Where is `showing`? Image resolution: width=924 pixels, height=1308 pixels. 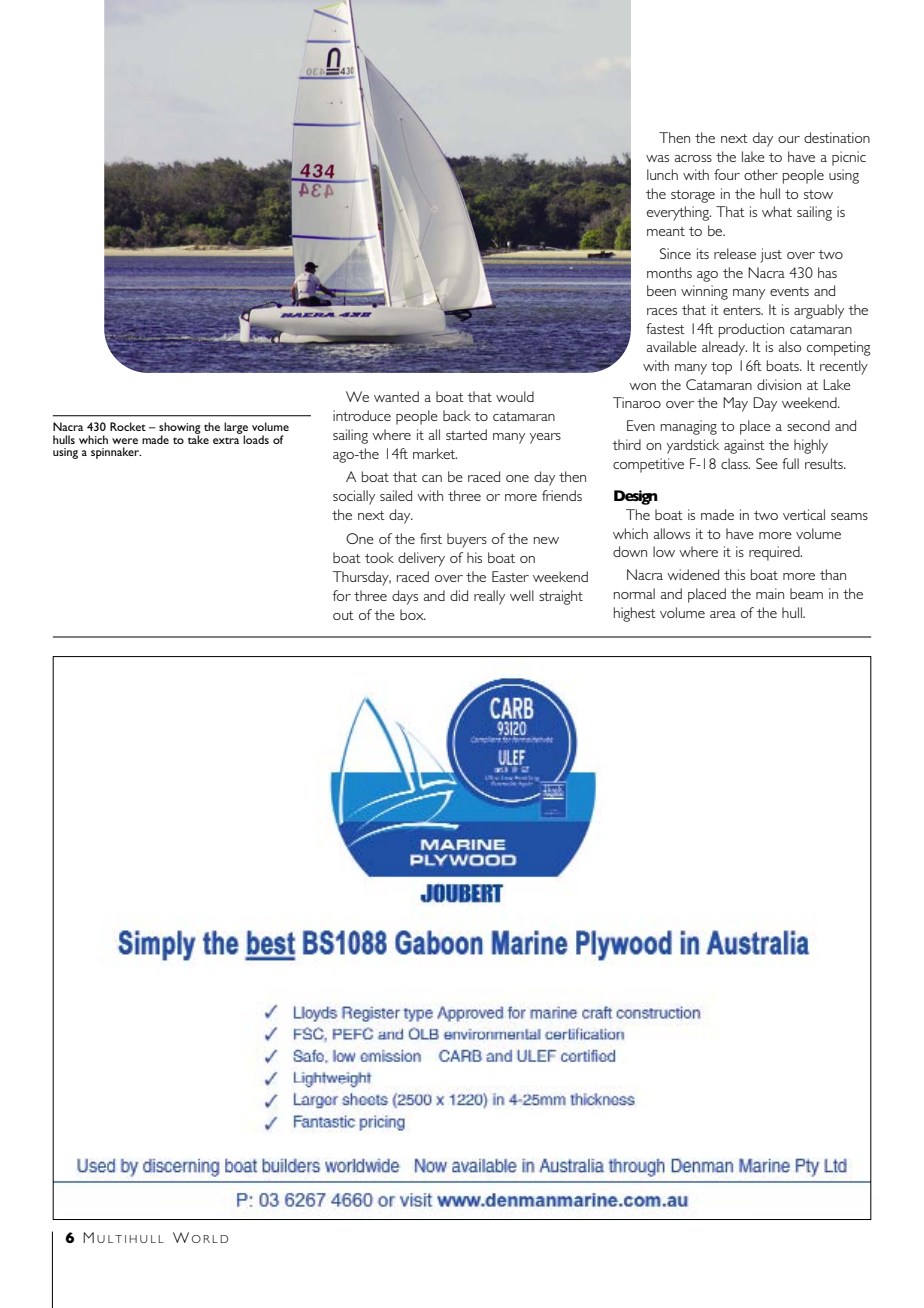
showing is located at coordinates (180, 429).
